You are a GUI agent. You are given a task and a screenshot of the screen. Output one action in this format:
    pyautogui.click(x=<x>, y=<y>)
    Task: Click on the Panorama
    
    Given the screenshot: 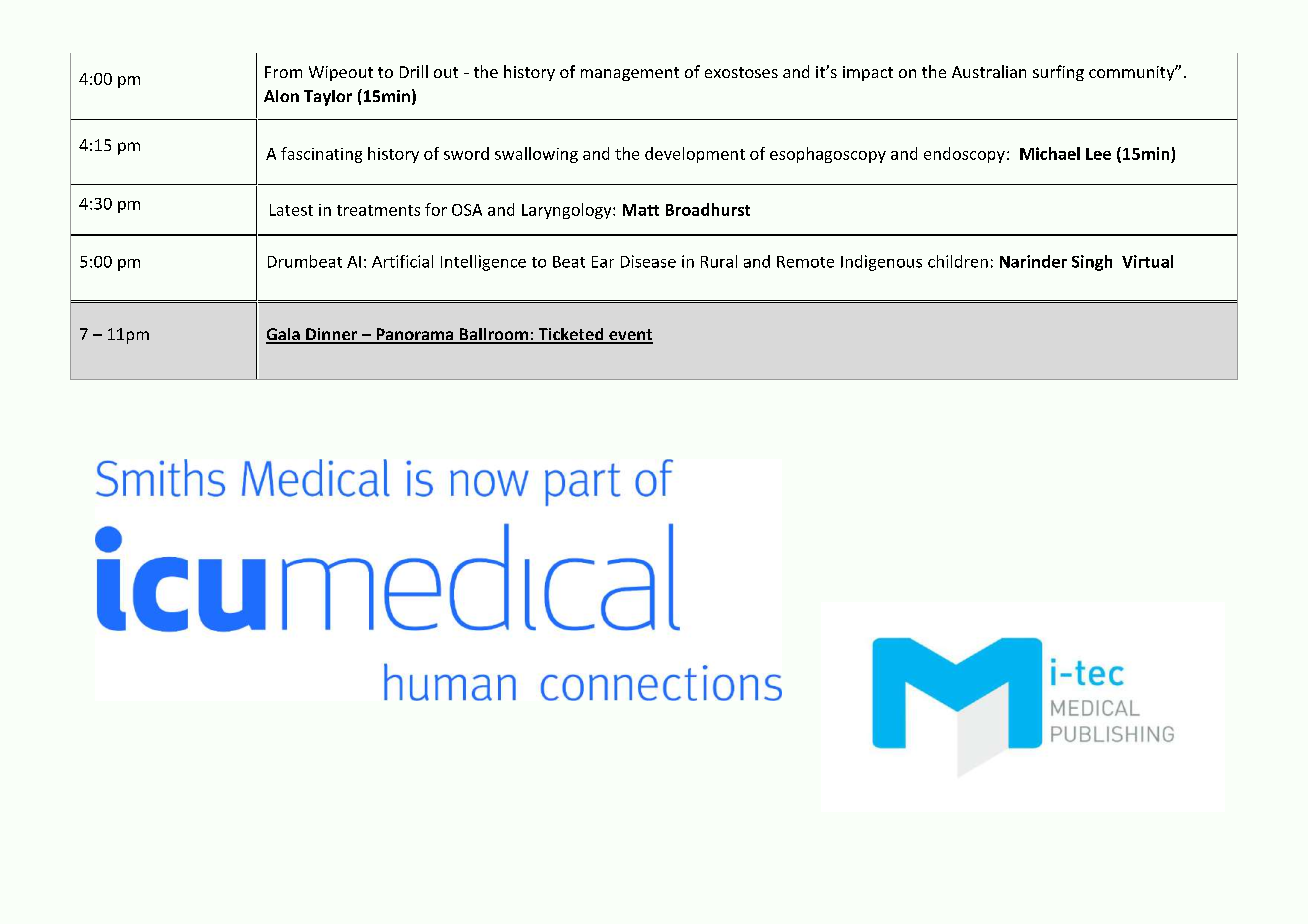 What is the action you would take?
    pyautogui.click(x=415, y=335)
